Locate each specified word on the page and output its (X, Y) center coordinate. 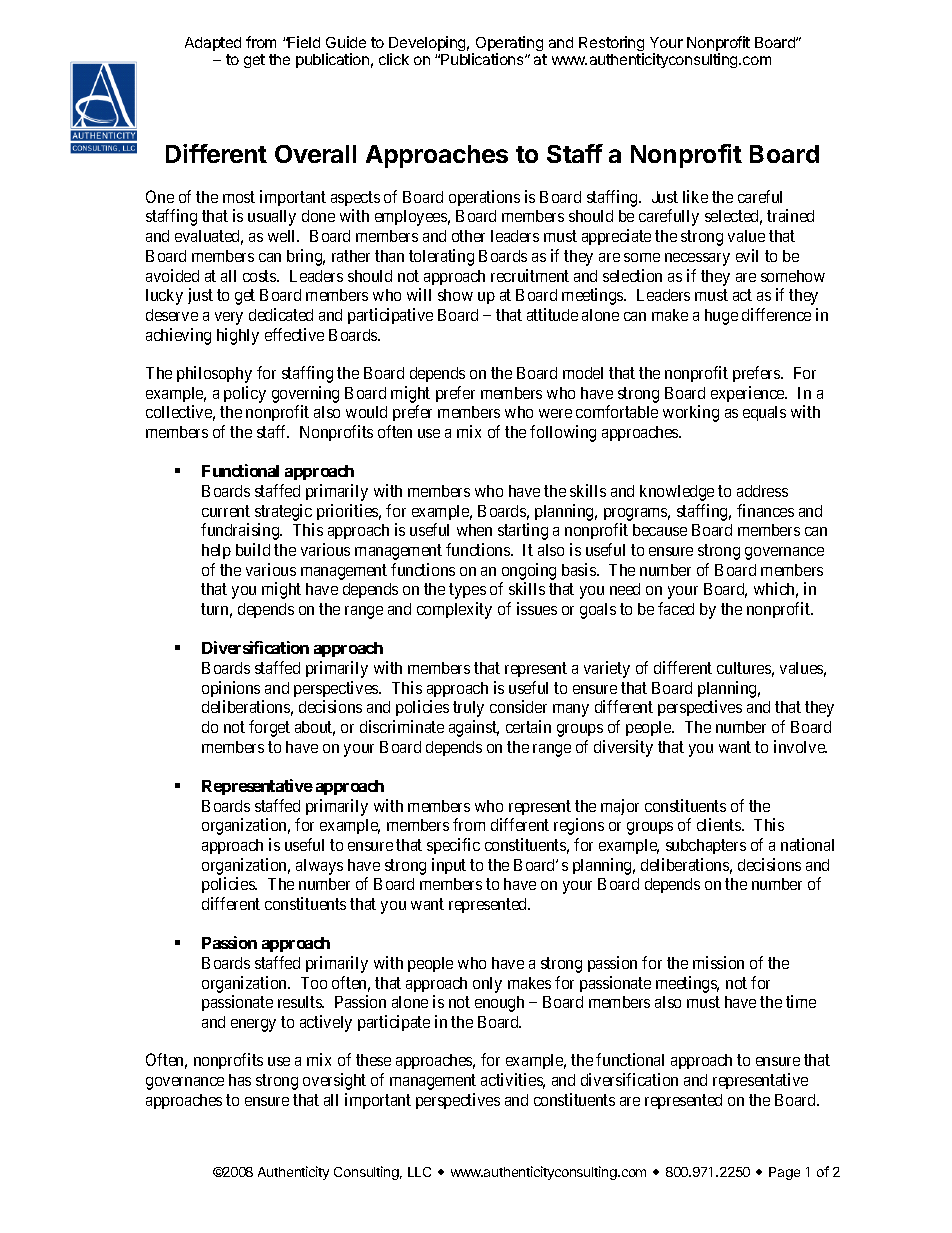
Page (784, 1173)
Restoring (611, 45)
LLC (419, 1172)
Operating (508, 45)
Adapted (213, 44)
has (240, 1080)
